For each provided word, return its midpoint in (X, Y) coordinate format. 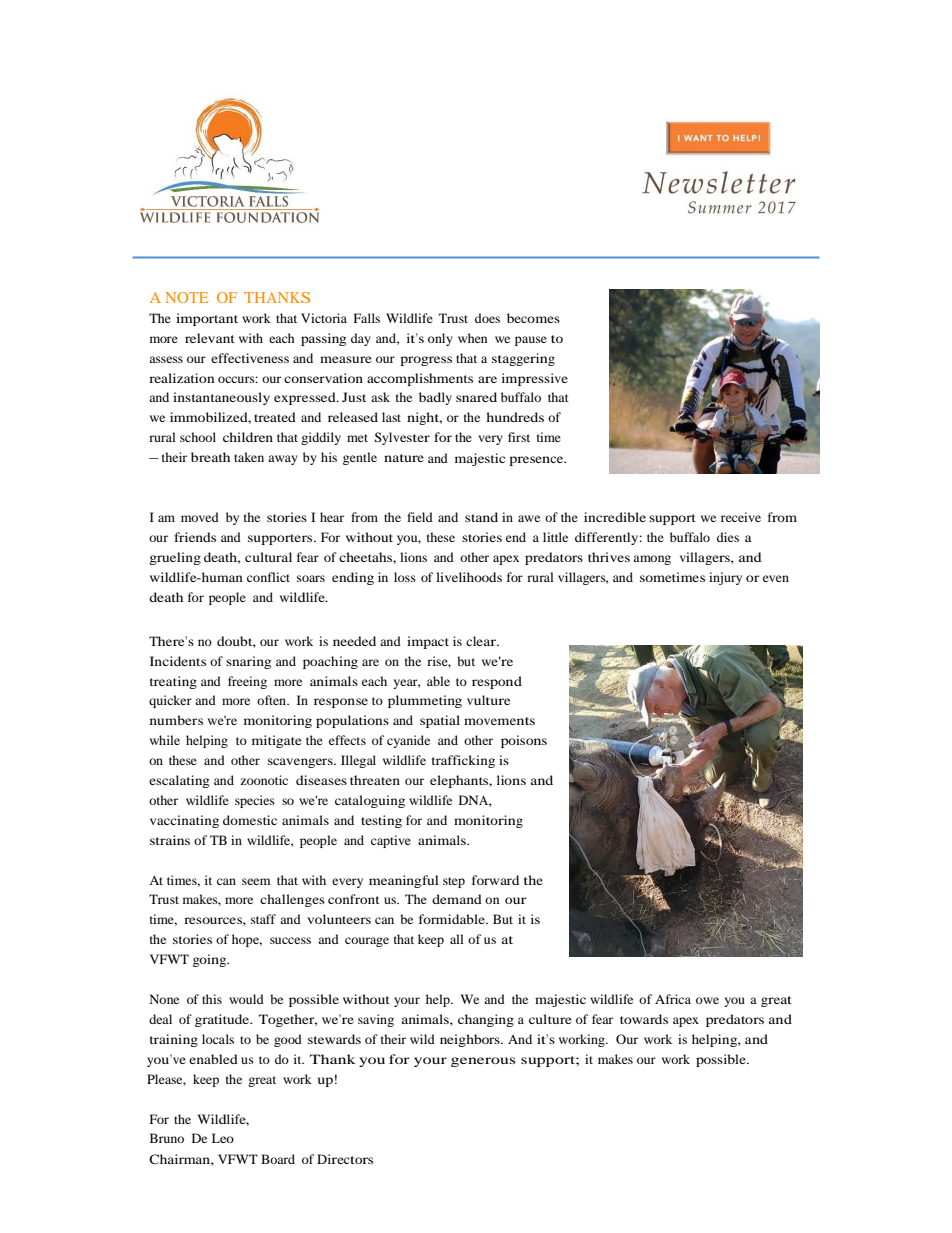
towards (644, 1019)
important (207, 319)
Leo (223, 1138)
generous (483, 1062)
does (487, 318)
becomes (533, 318)
